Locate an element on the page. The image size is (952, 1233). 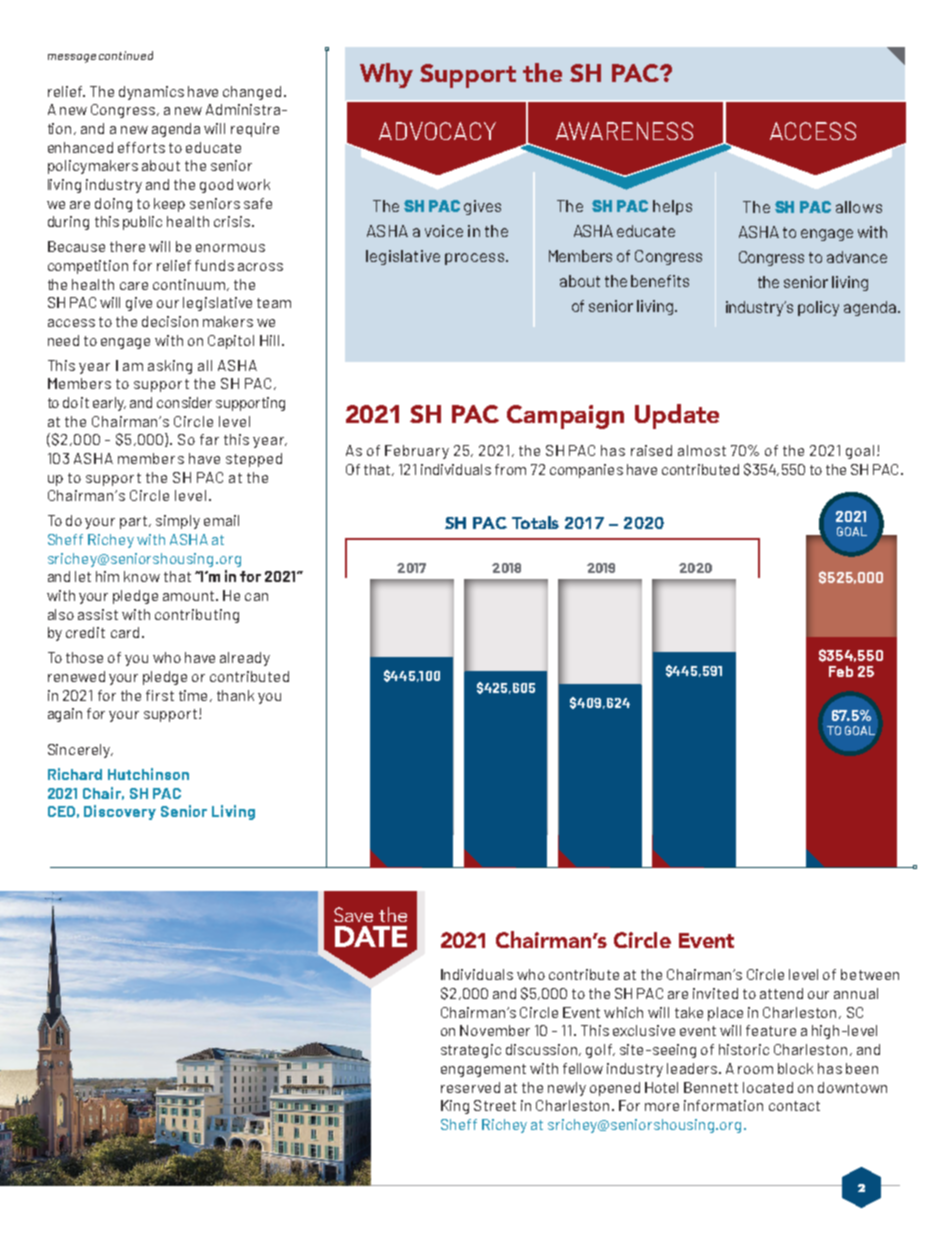
reserved is located at coordinates (470, 1087).
